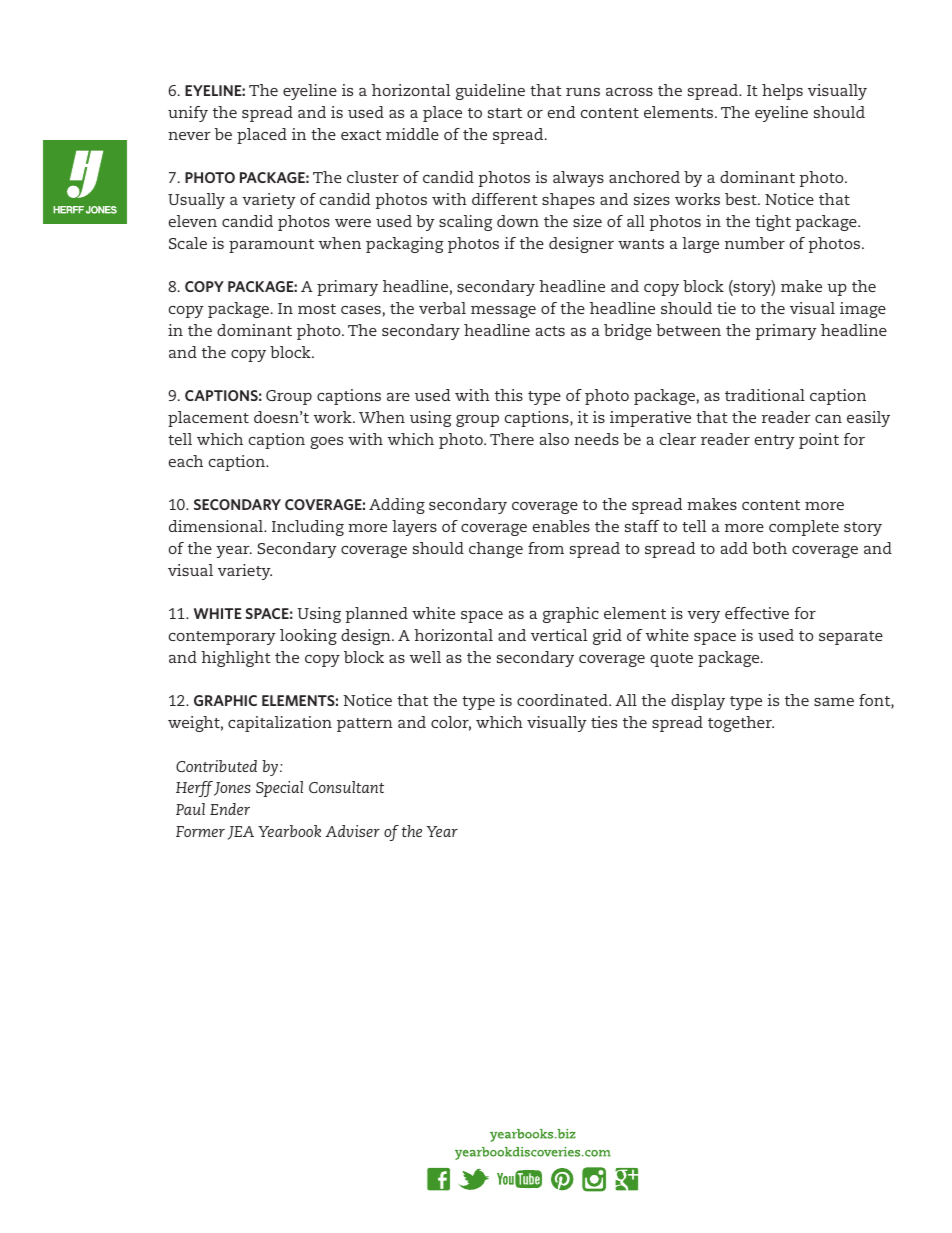 The height and width of the screenshot is (1233, 952). What do you see at coordinates (769, 548) in the screenshot?
I see `both` at bounding box center [769, 548].
